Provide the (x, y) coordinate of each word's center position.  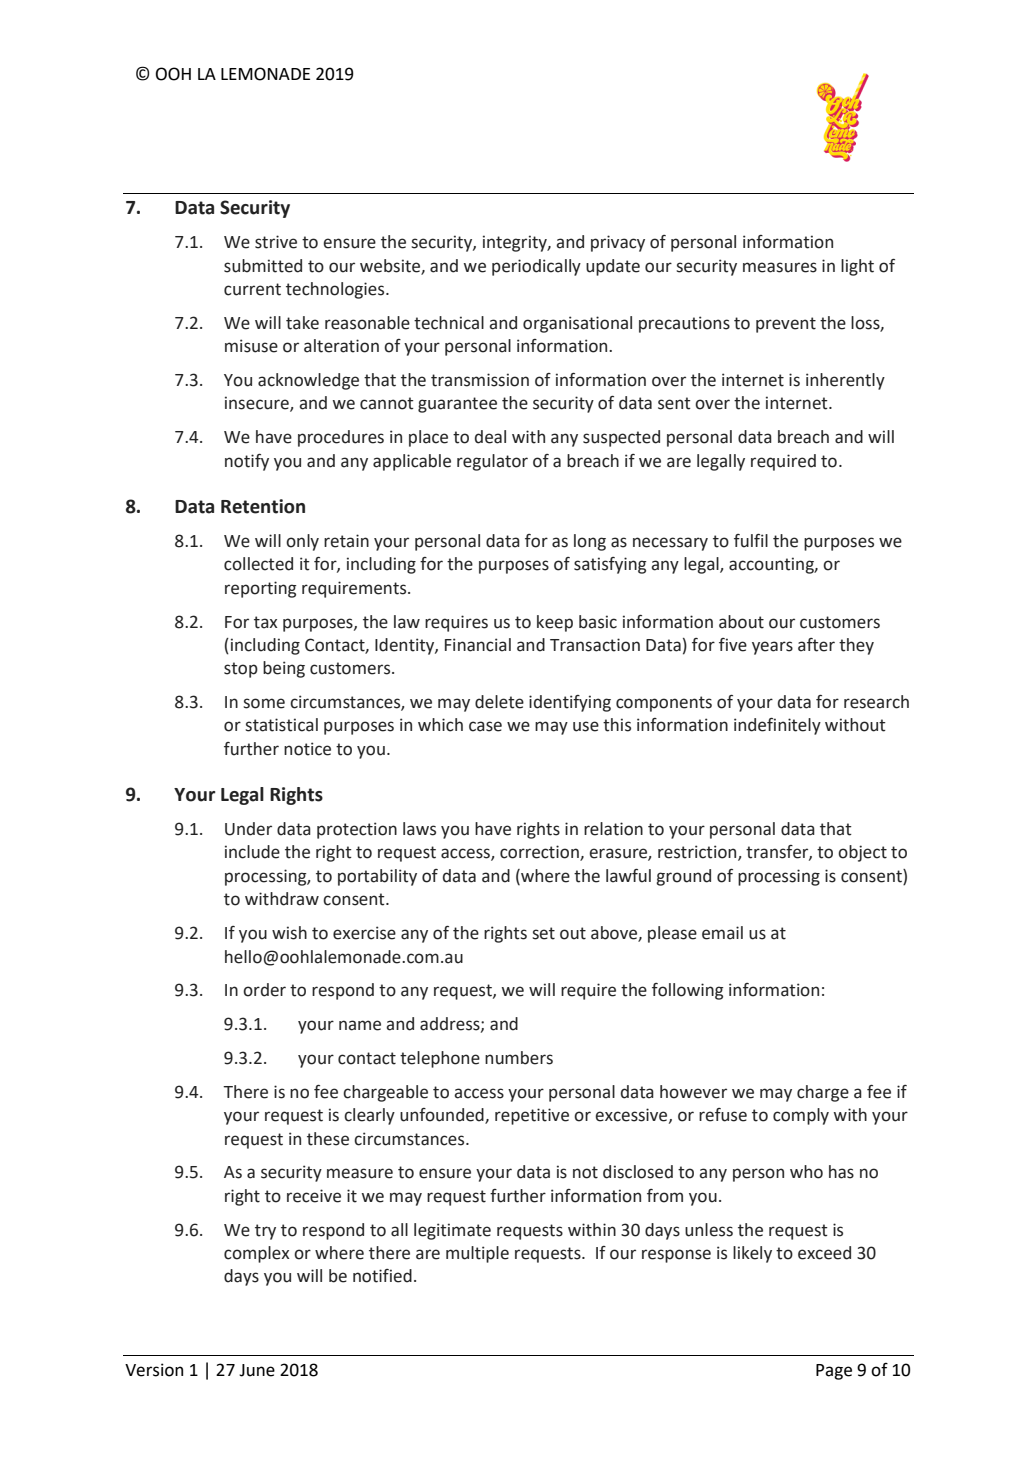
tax (265, 622)
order (264, 990)
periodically (536, 267)
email (722, 933)
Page (834, 1372)
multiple (477, 1254)
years (772, 648)
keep (555, 623)
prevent (786, 325)
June (257, 1370)
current (252, 289)
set (543, 933)
